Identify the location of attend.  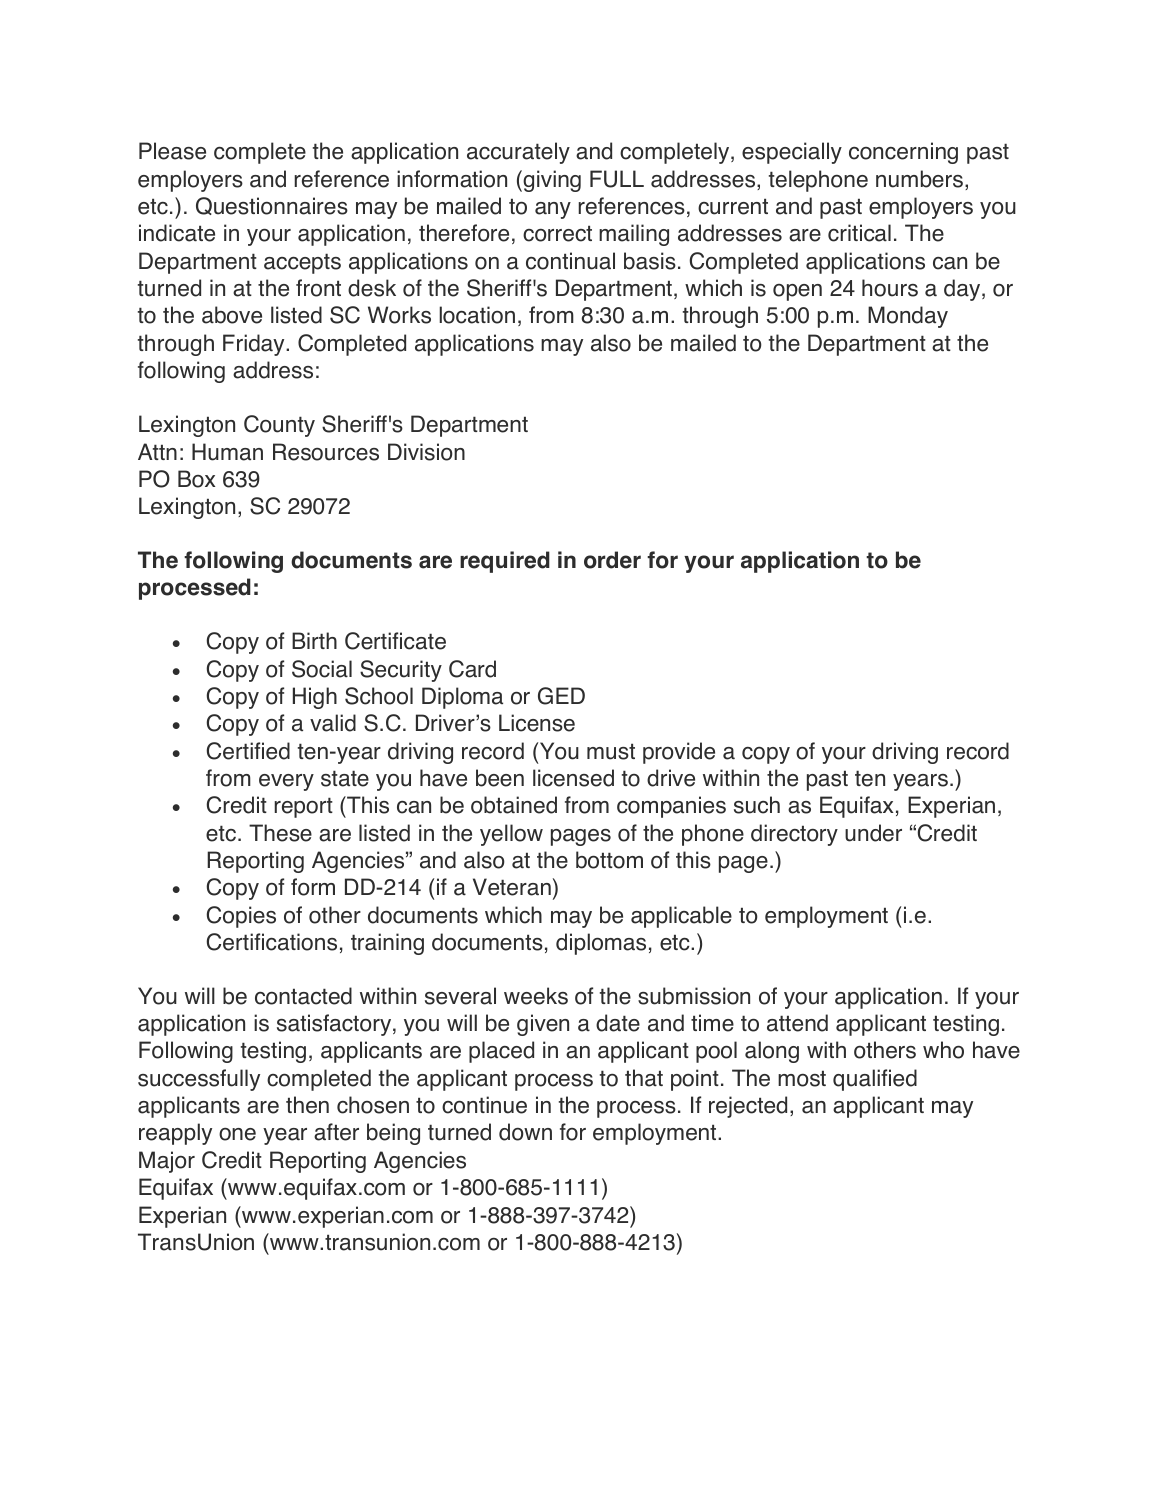
(797, 1023).
